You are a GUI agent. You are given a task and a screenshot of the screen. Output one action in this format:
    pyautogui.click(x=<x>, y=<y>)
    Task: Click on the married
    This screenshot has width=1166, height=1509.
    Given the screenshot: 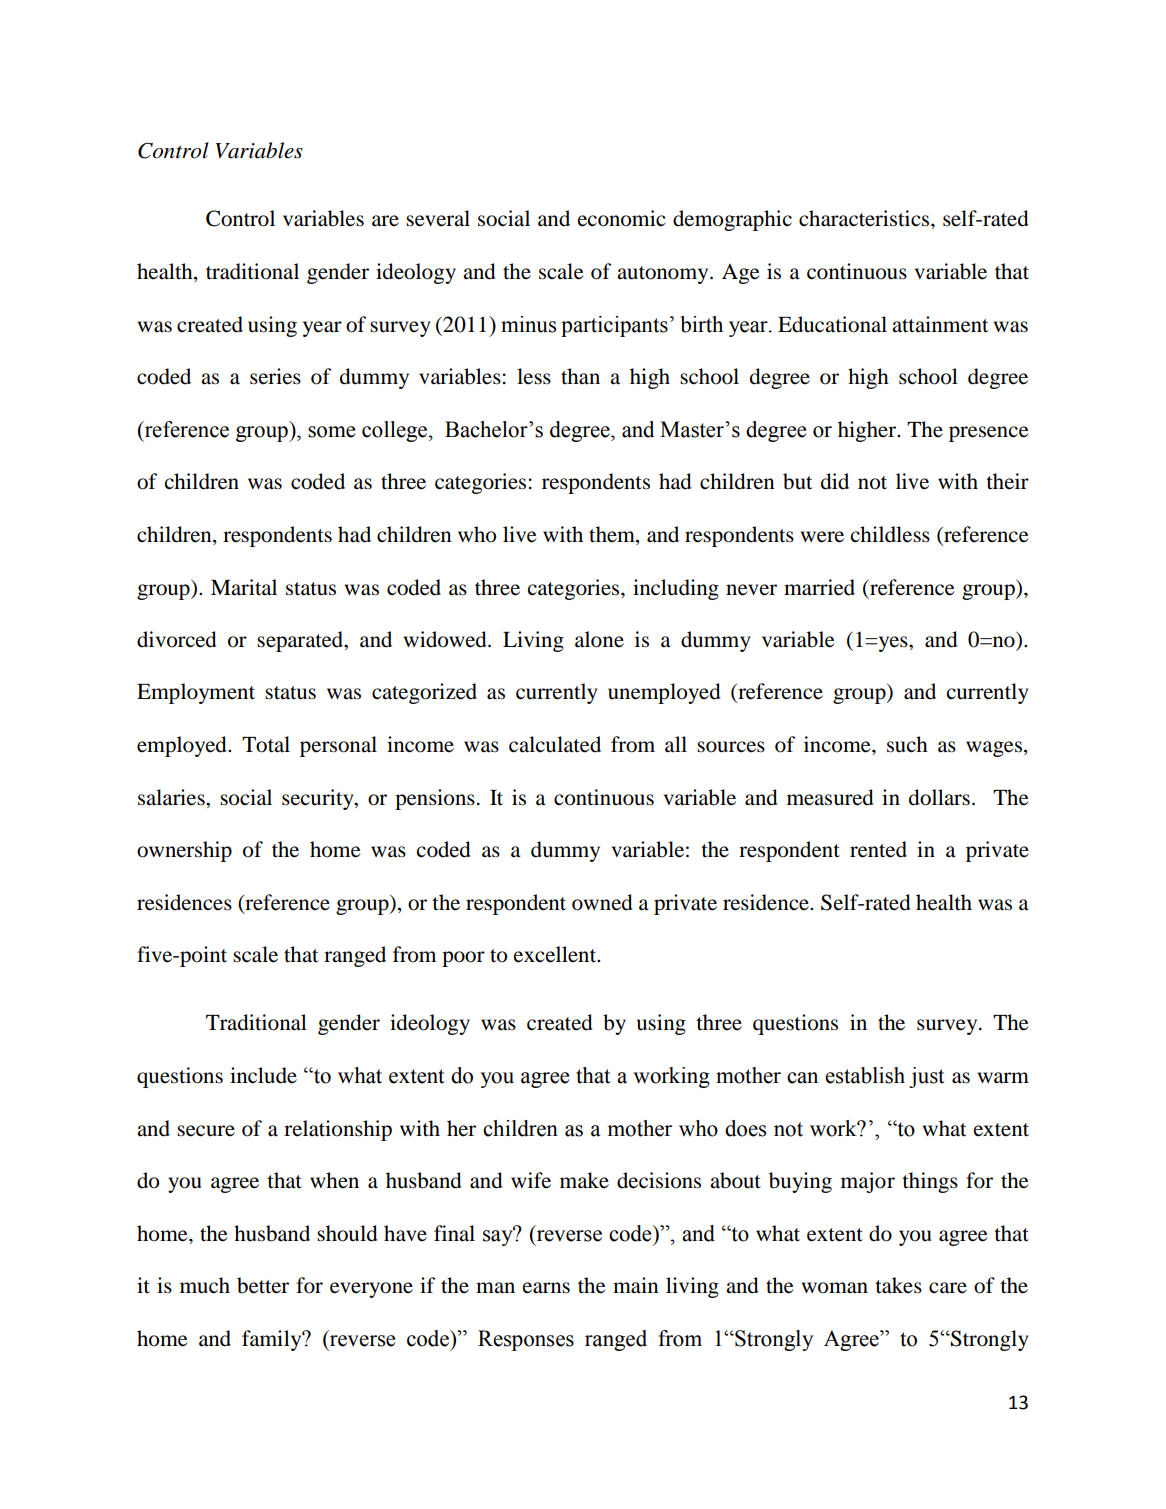 What is the action you would take?
    pyautogui.click(x=819, y=587)
